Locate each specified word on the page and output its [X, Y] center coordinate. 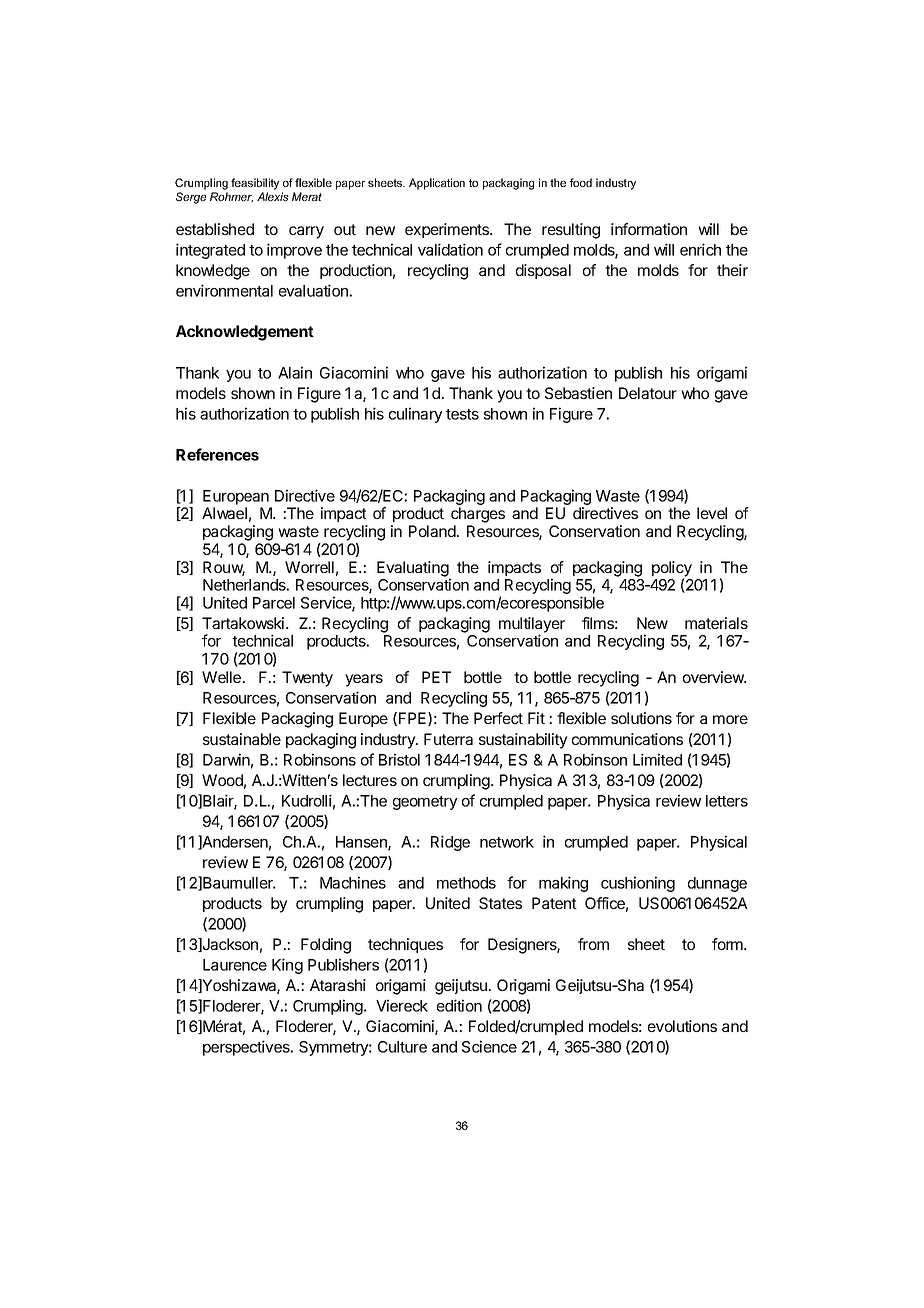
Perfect [498, 718]
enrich [700, 249]
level [712, 513]
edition [459, 1005]
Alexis [273, 196]
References [217, 454]
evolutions [682, 1026]
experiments [448, 230]
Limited [657, 759]
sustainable [242, 739]
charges [478, 515]
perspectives [247, 1048]
